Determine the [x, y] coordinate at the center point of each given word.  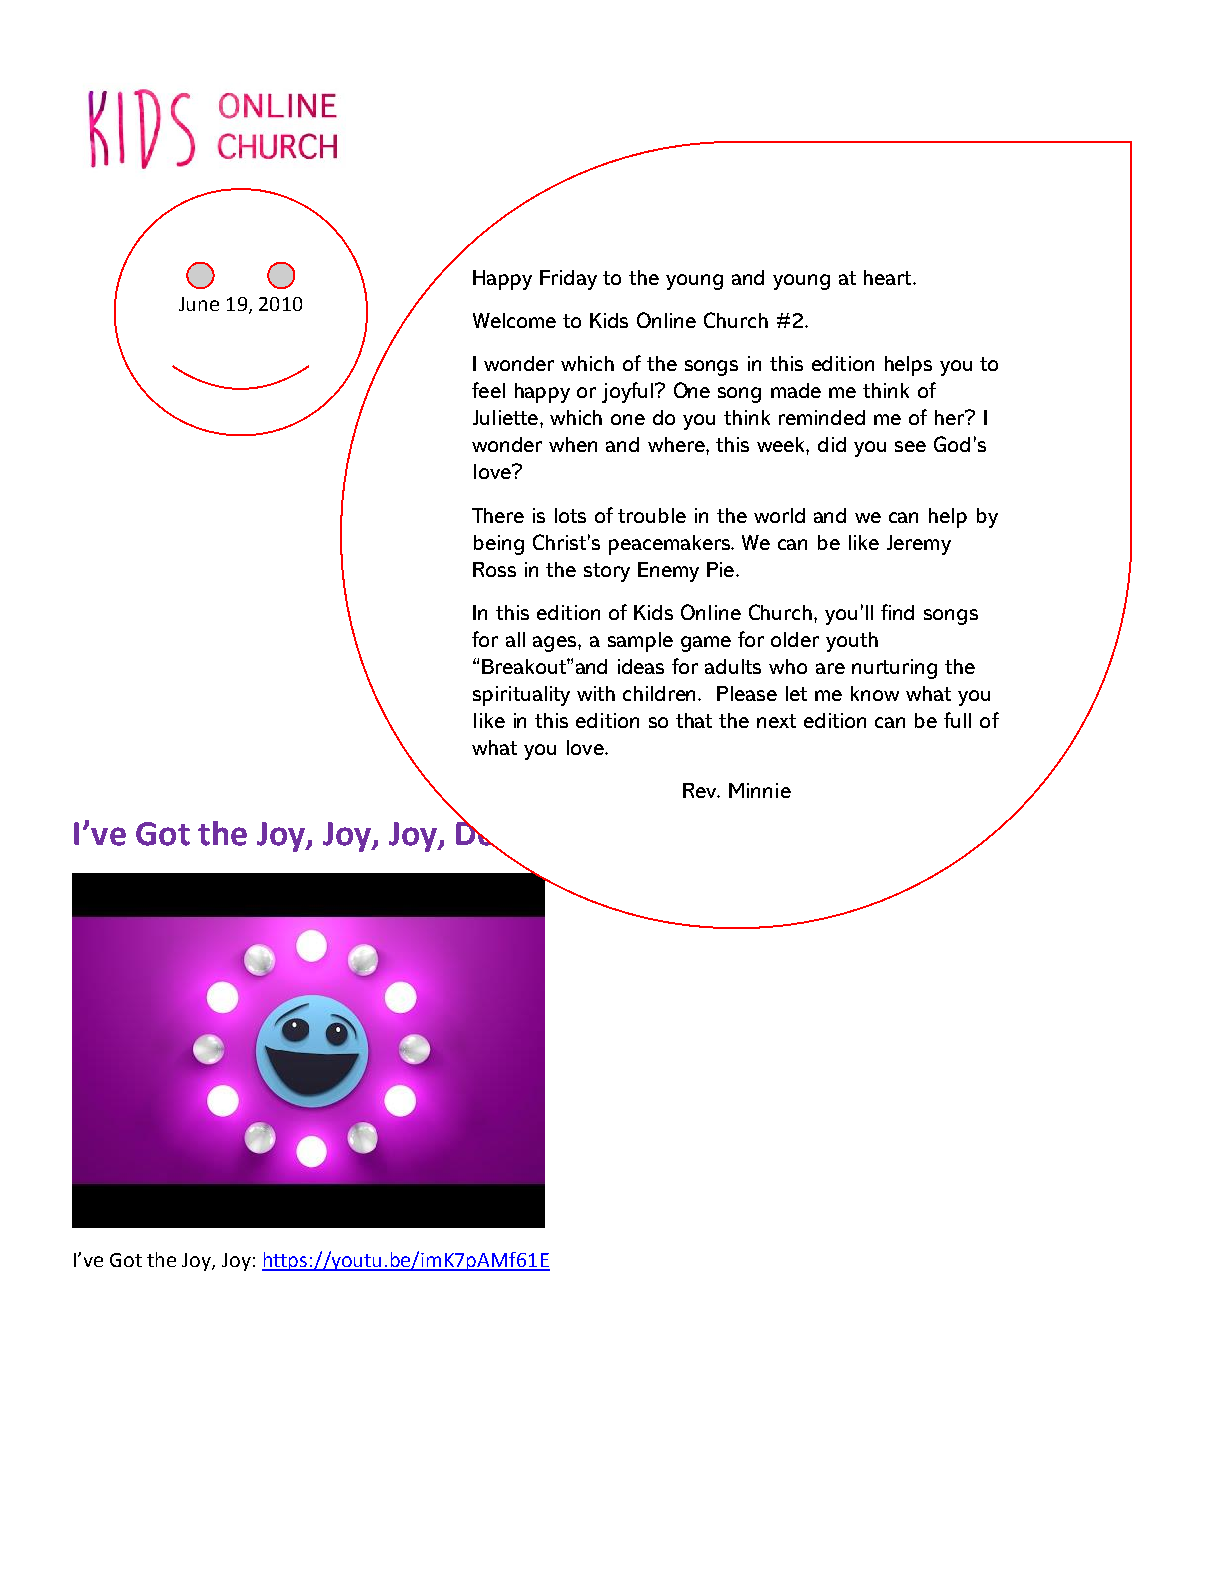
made [796, 390]
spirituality [521, 696]
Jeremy [919, 545]
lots [570, 515]
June [199, 304]
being [499, 545]
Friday [568, 280]
